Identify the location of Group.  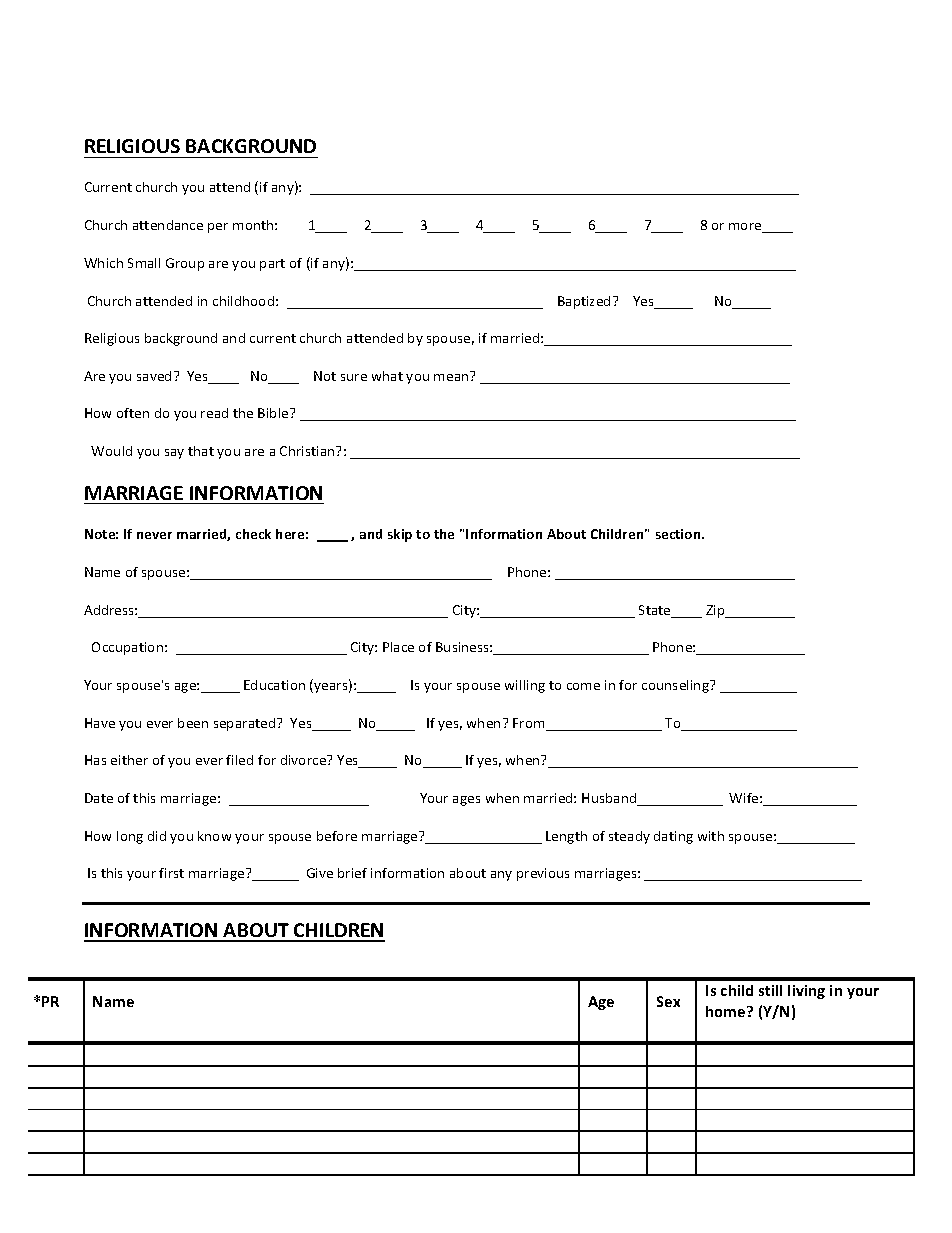
(185, 264).
